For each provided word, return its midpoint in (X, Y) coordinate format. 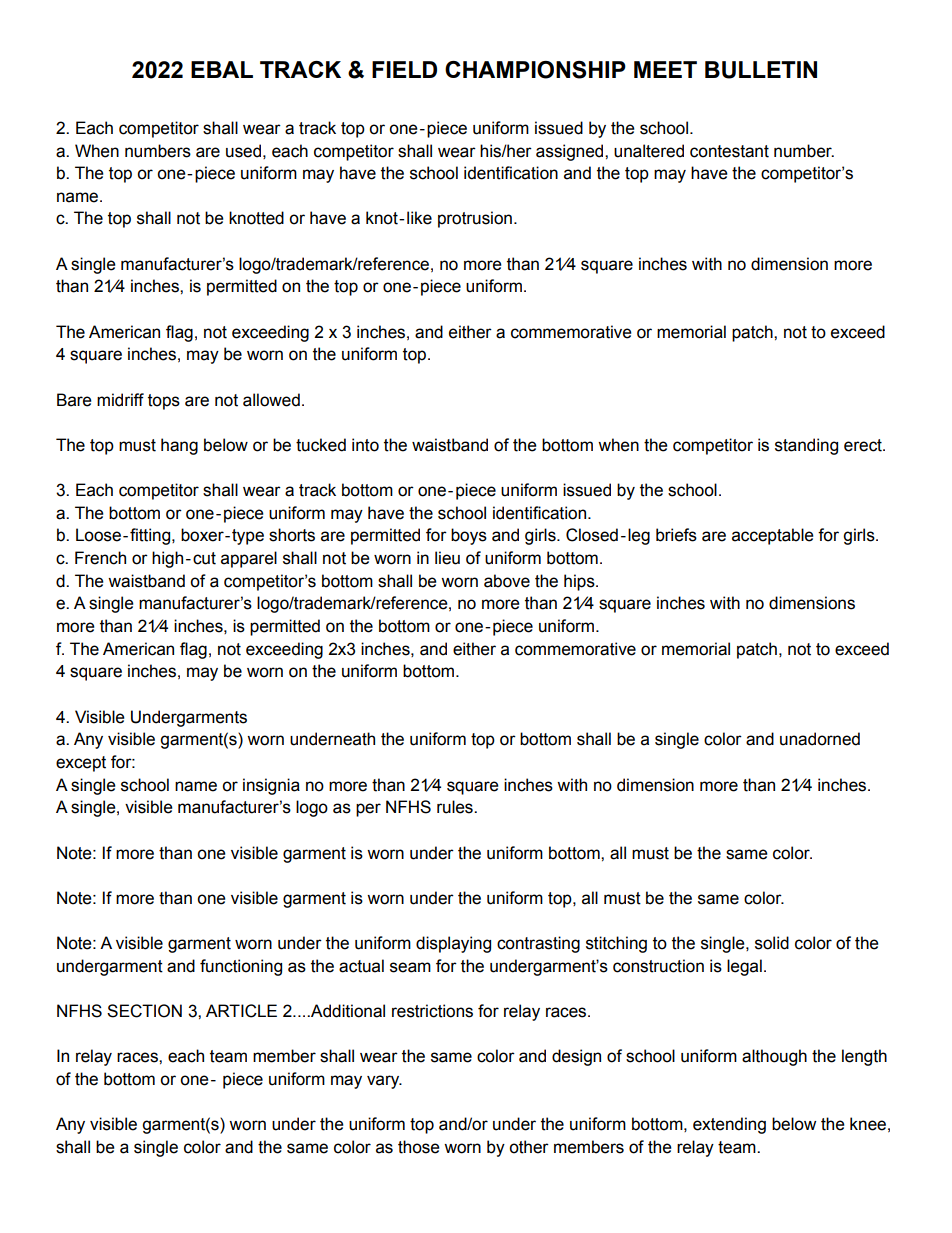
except (81, 764)
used (243, 151)
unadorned (820, 739)
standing (806, 446)
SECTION (144, 1011)
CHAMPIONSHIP (535, 70)
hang (179, 446)
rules (456, 807)
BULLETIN (761, 70)
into (365, 445)
